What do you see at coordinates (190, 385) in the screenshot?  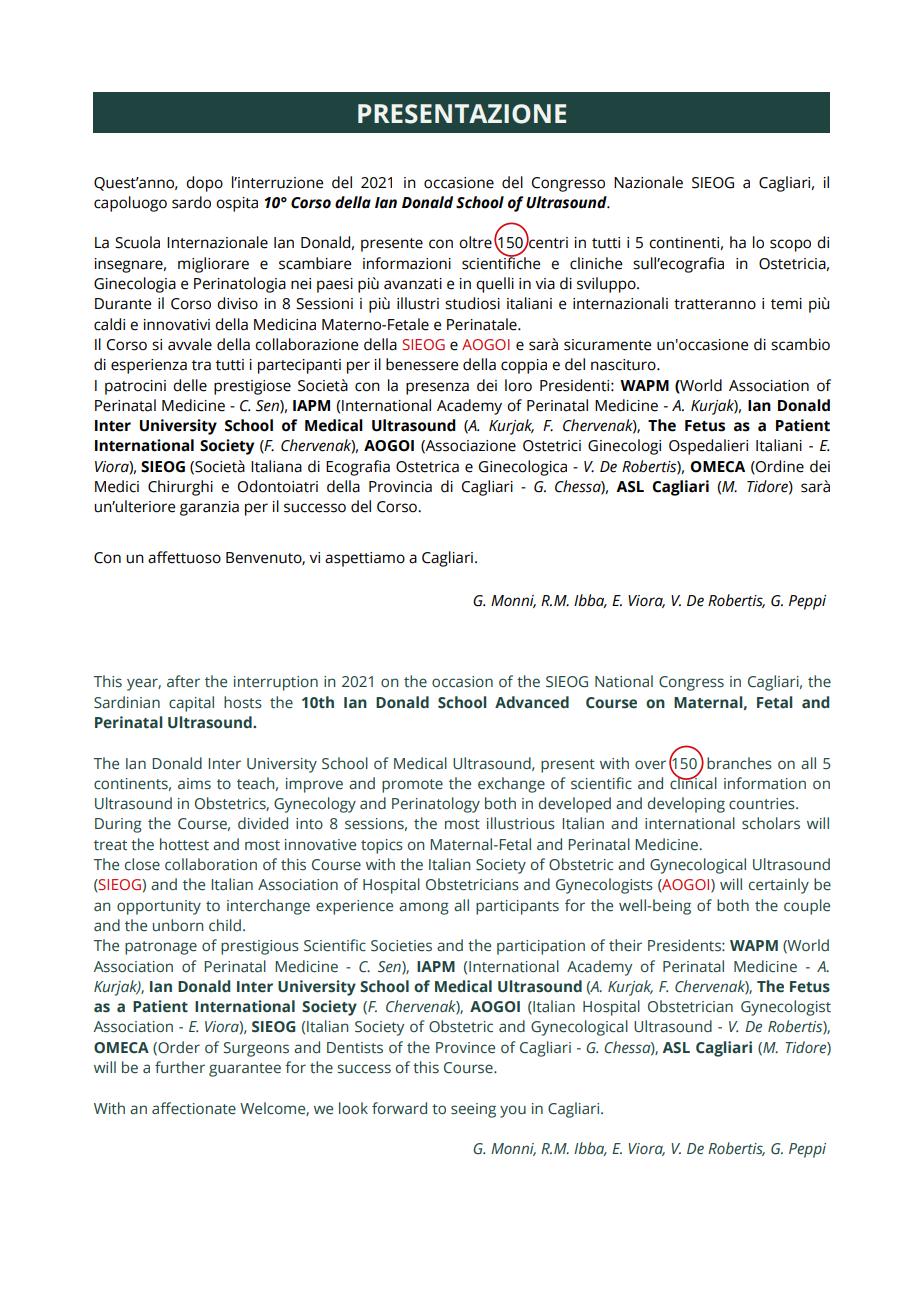 I see `delle` at bounding box center [190, 385].
